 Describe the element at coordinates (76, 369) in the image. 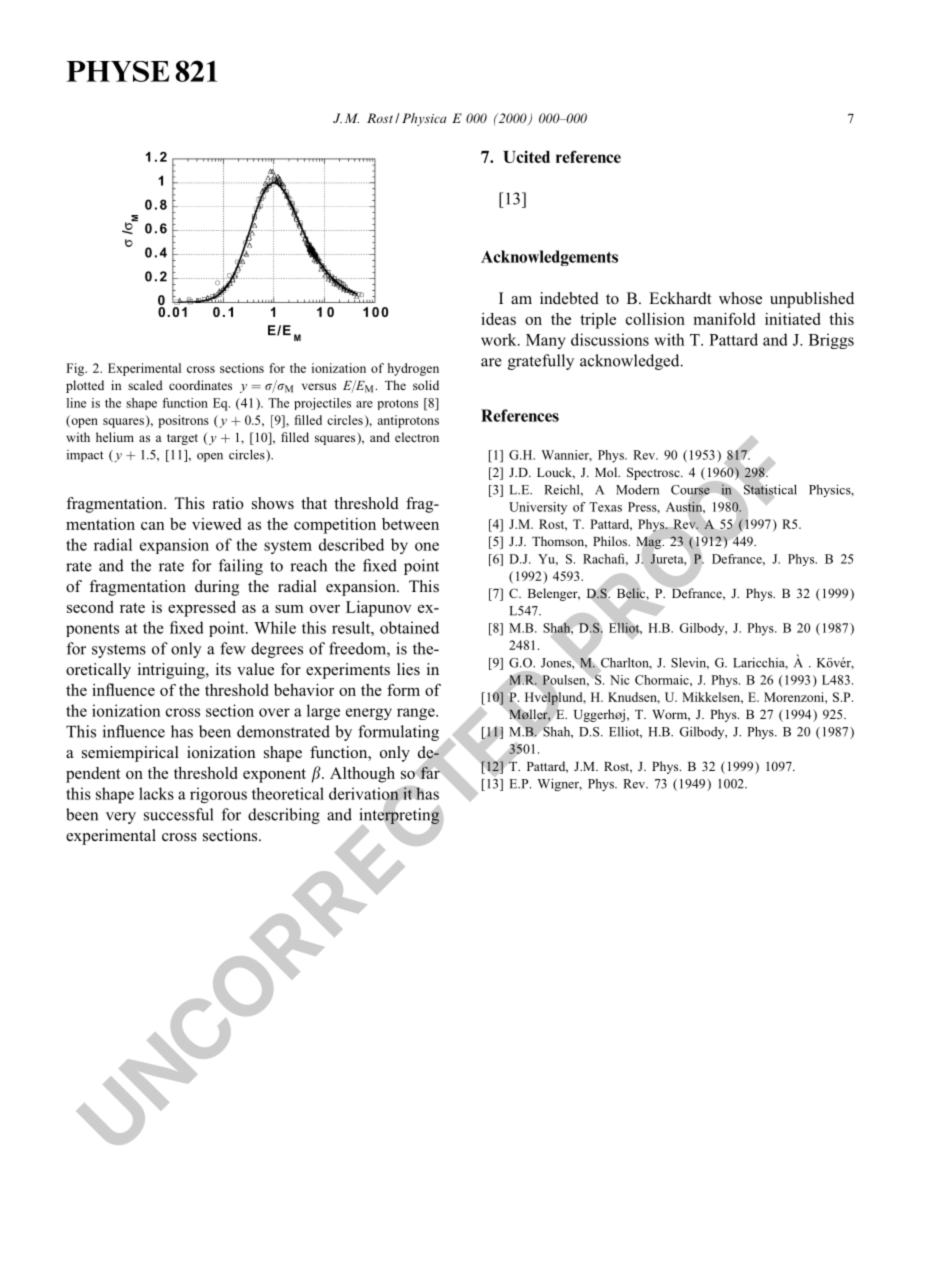

I see `Fig` at that location.
